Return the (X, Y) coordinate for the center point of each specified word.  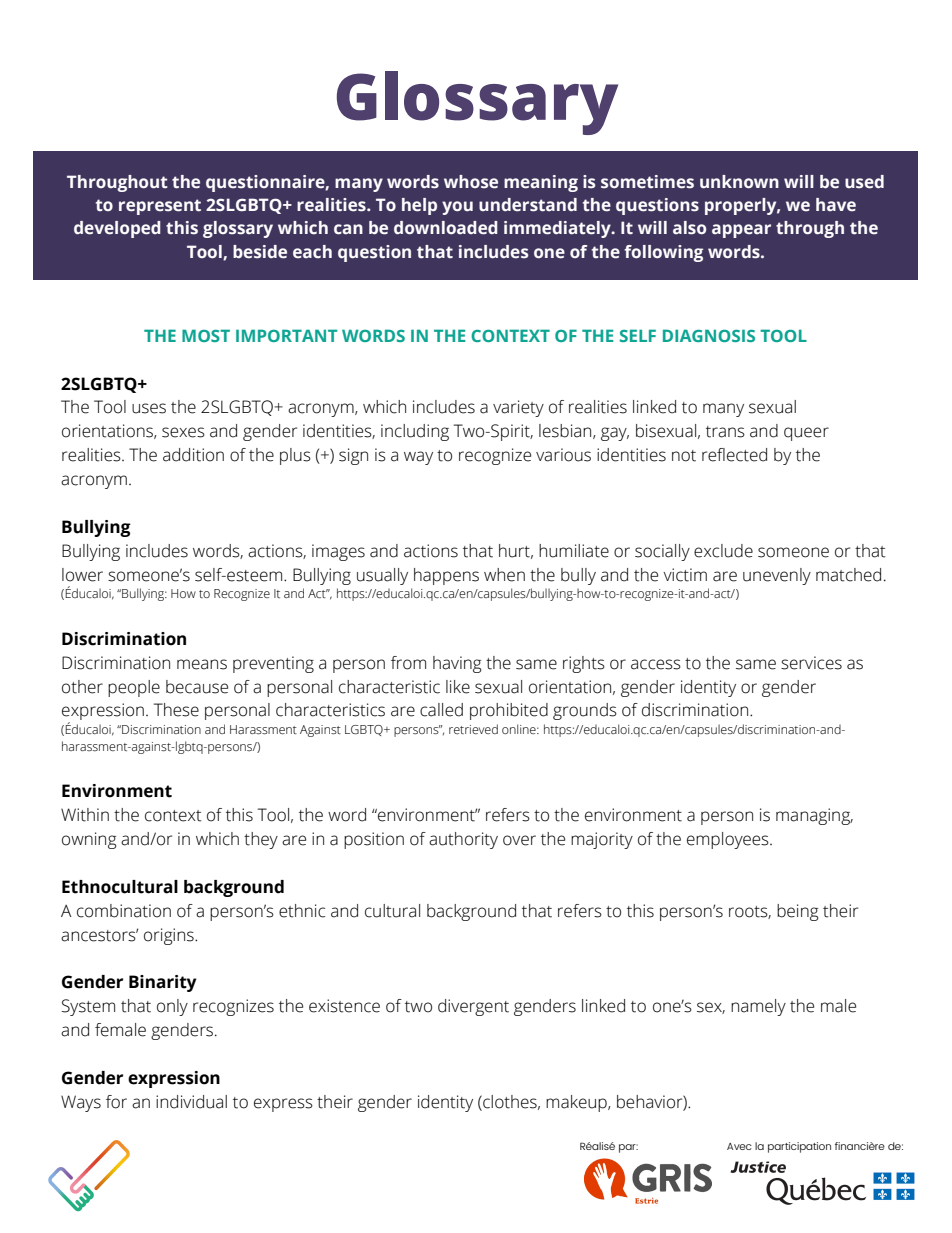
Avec (739, 1146)
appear (741, 231)
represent (160, 207)
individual (191, 1102)
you (457, 208)
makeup (577, 1103)
